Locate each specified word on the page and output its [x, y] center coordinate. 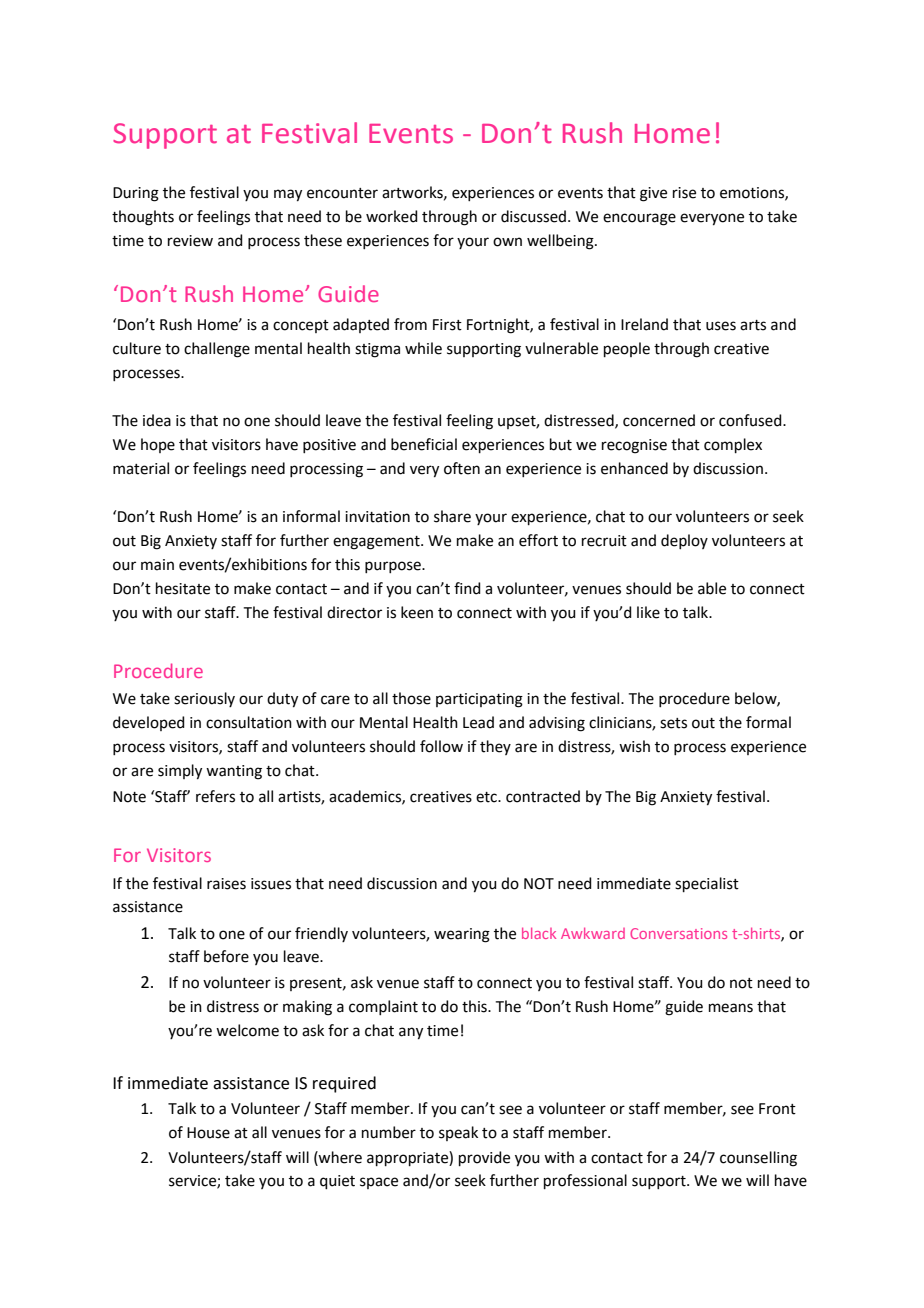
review [190, 241]
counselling [758, 1159]
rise [684, 193]
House [208, 1133]
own [507, 242]
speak [458, 1133]
